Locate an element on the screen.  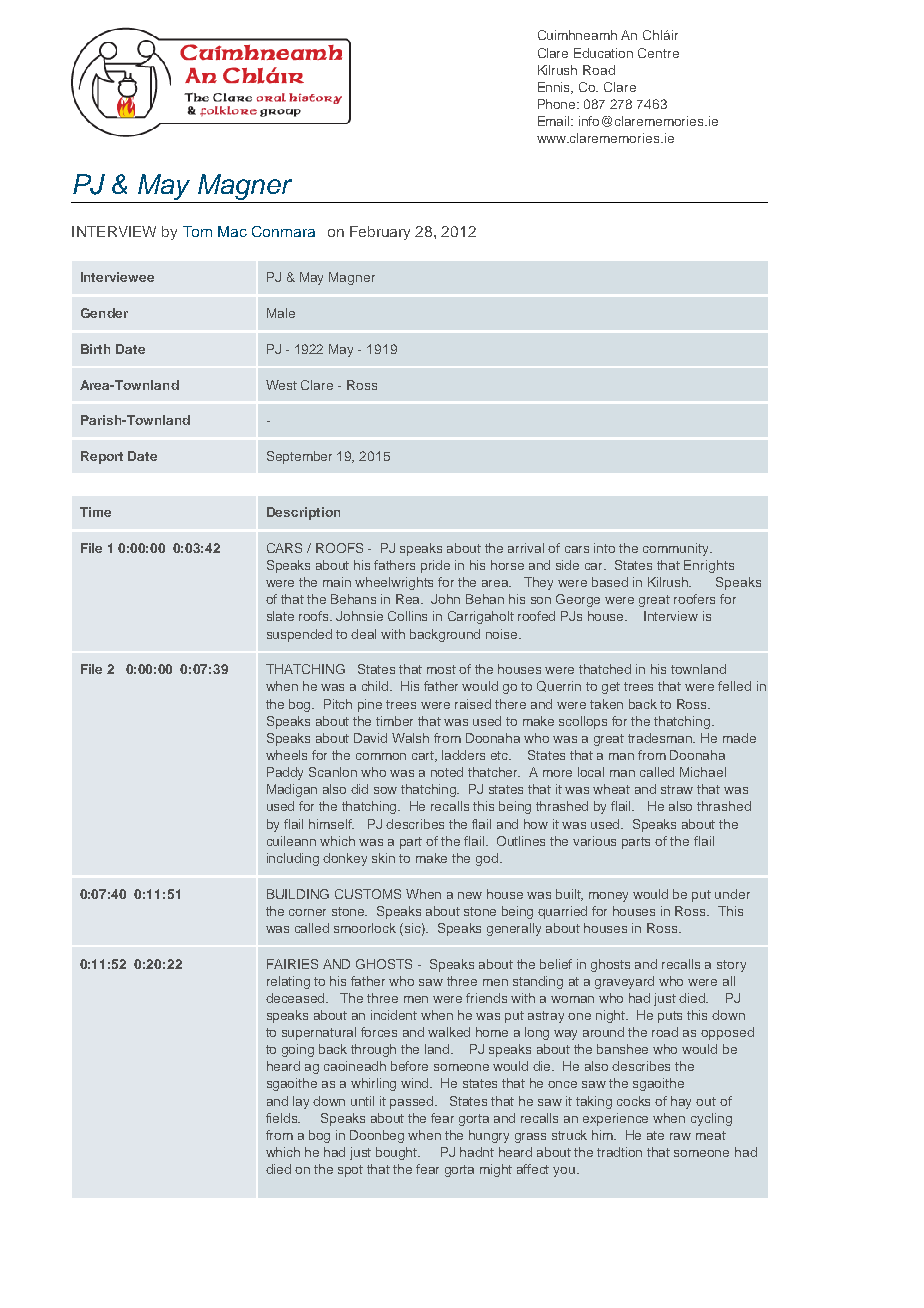
bought is located at coordinates (398, 1153).
